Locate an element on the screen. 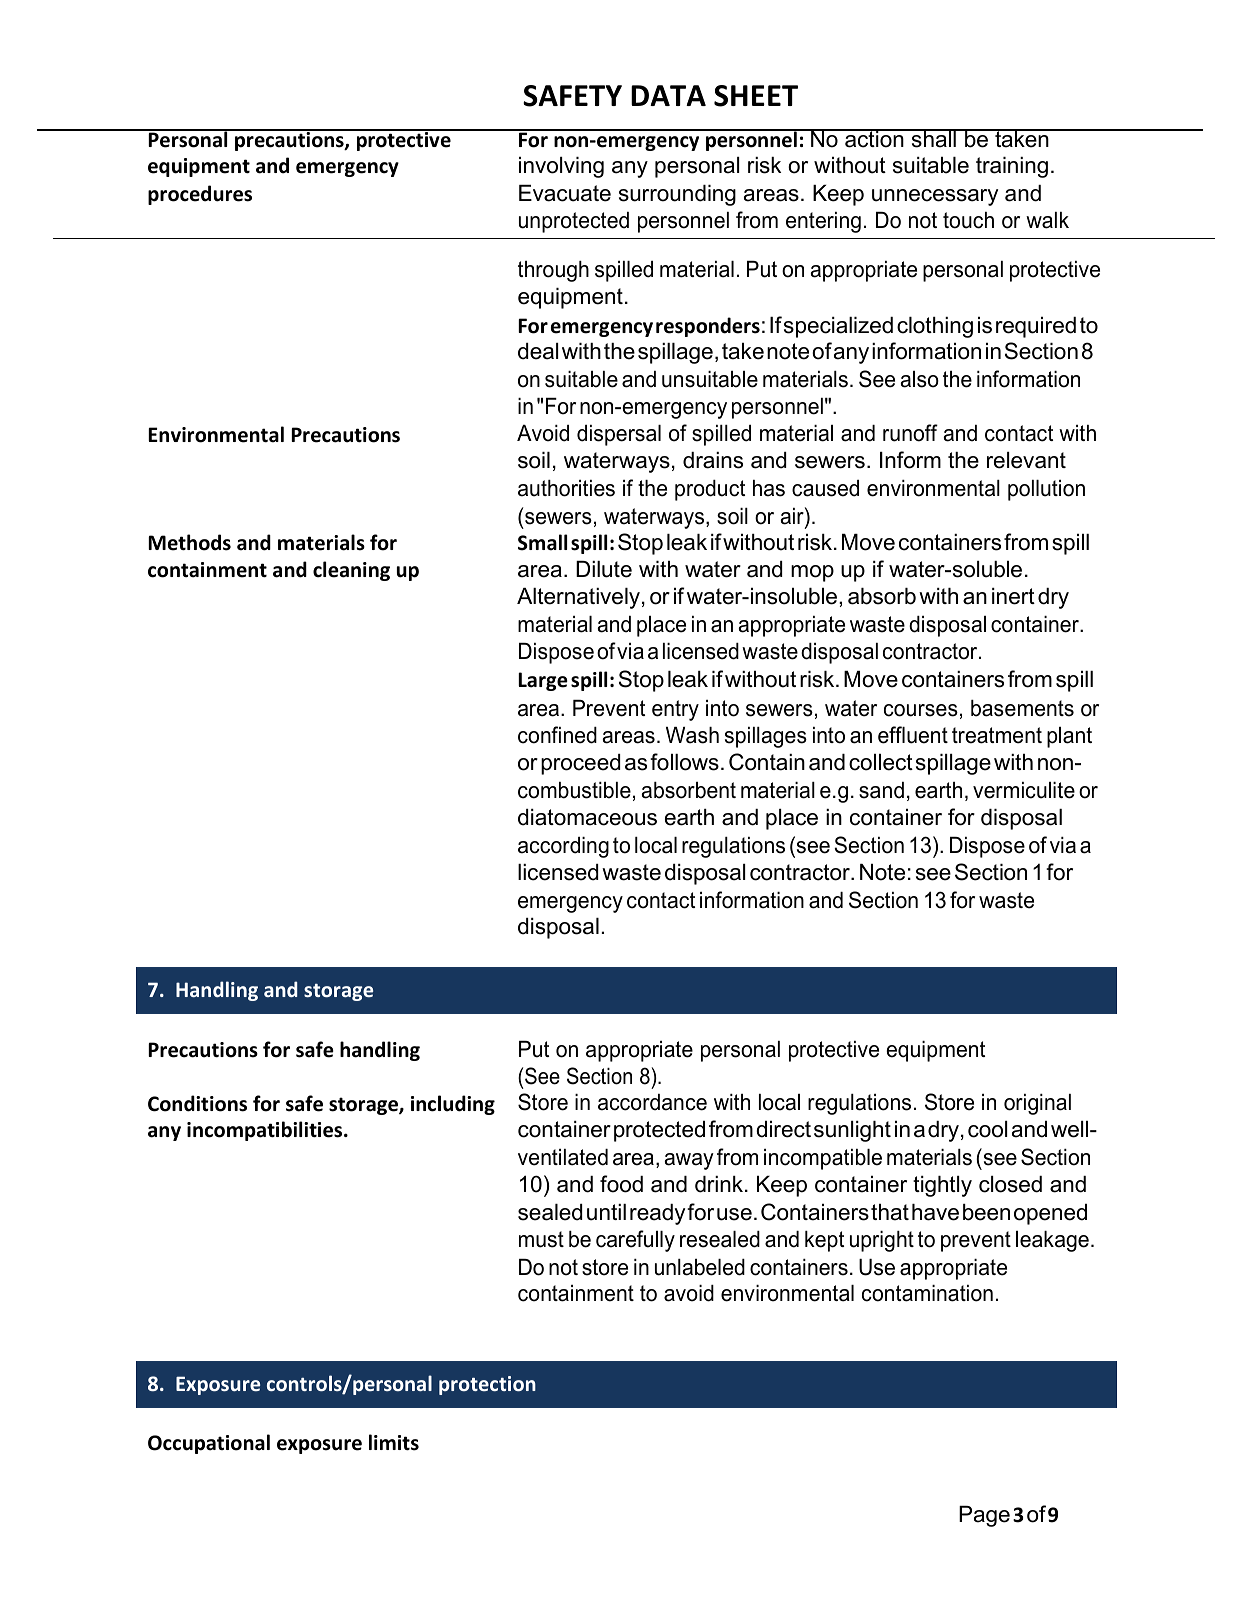 Image resolution: width=1253 pixels, height=1622 pixels. procedures is located at coordinates (200, 195).
